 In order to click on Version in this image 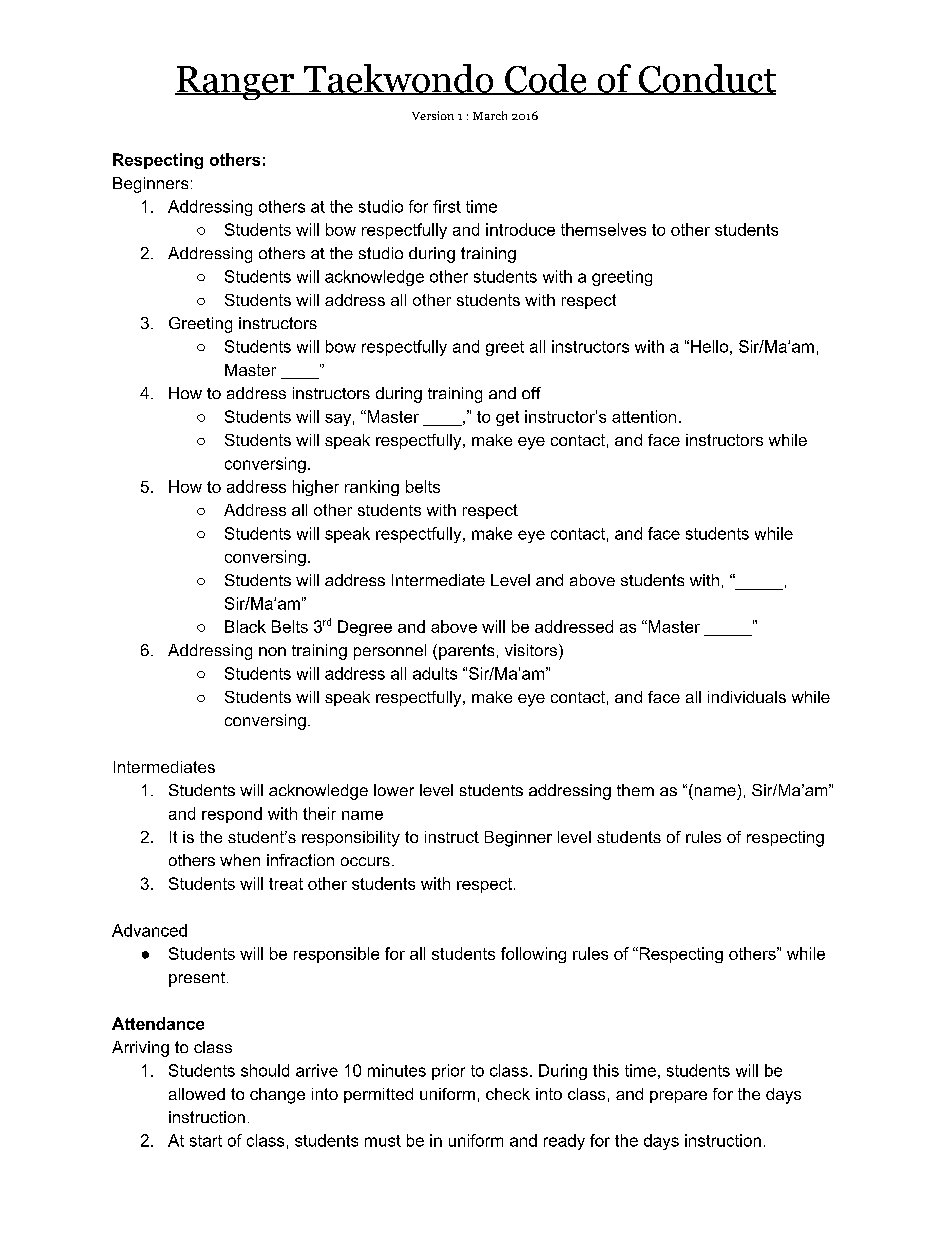, I will do `click(433, 115)`.
